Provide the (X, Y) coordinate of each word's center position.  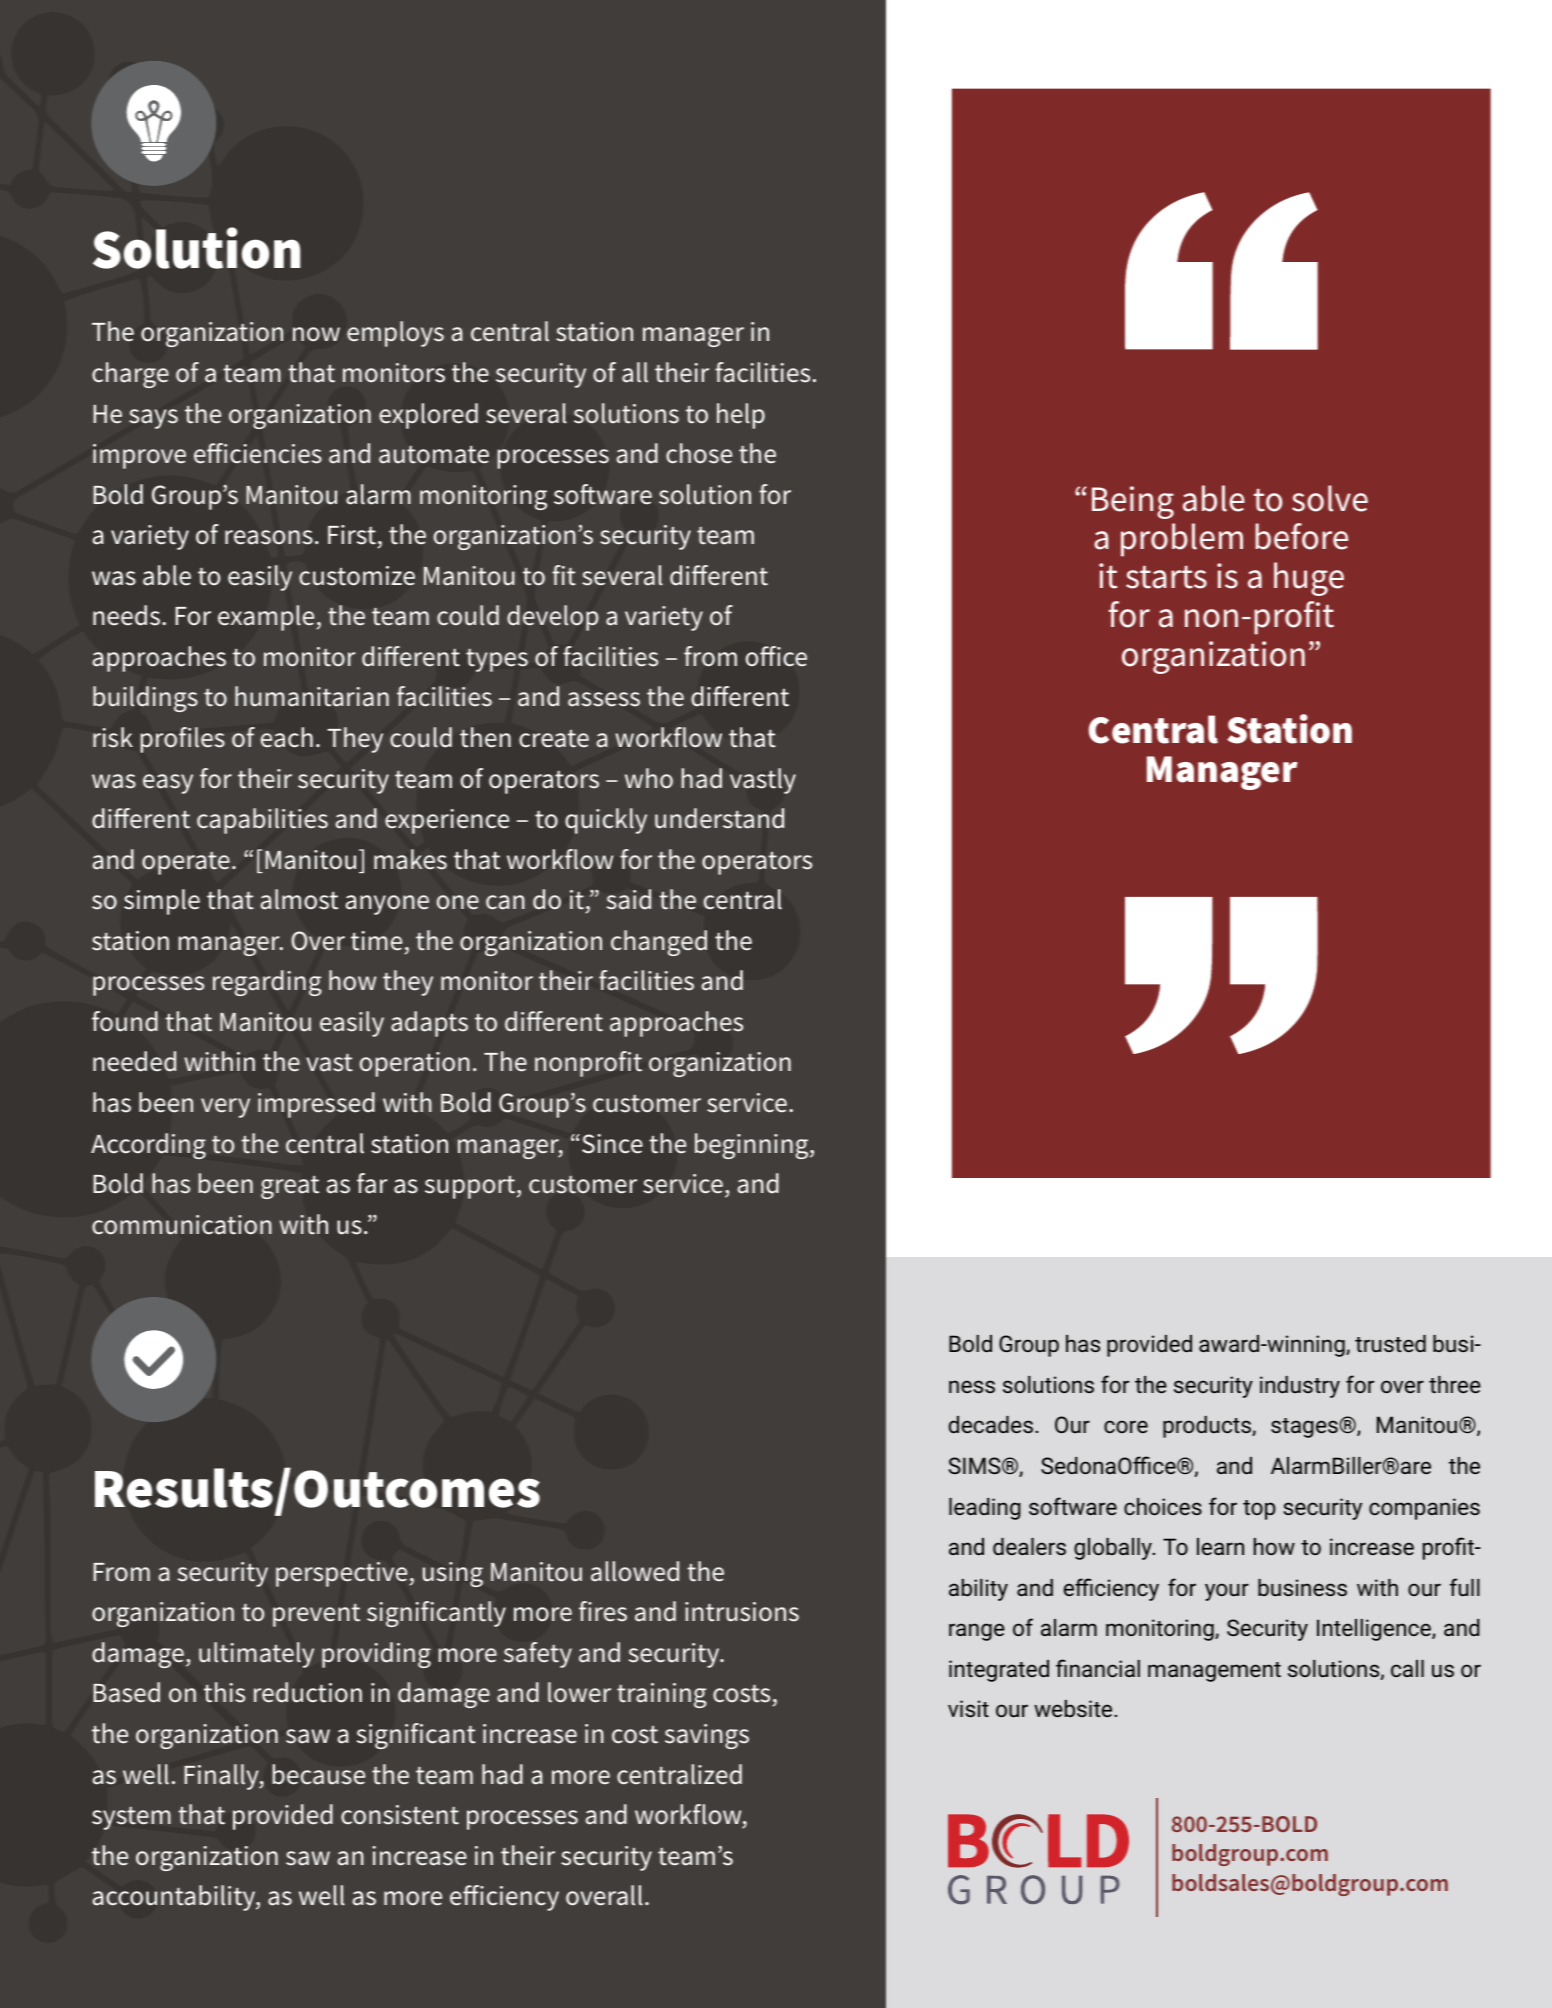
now (316, 334)
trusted (1390, 1343)
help (741, 416)
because (319, 1774)
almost (299, 899)
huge (1309, 579)
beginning (753, 1146)
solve (1330, 498)
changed (659, 943)
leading (985, 1509)
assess (604, 699)
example (267, 618)
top (1259, 1510)
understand (719, 818)
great (290, 1187)
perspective (343, 1574)
